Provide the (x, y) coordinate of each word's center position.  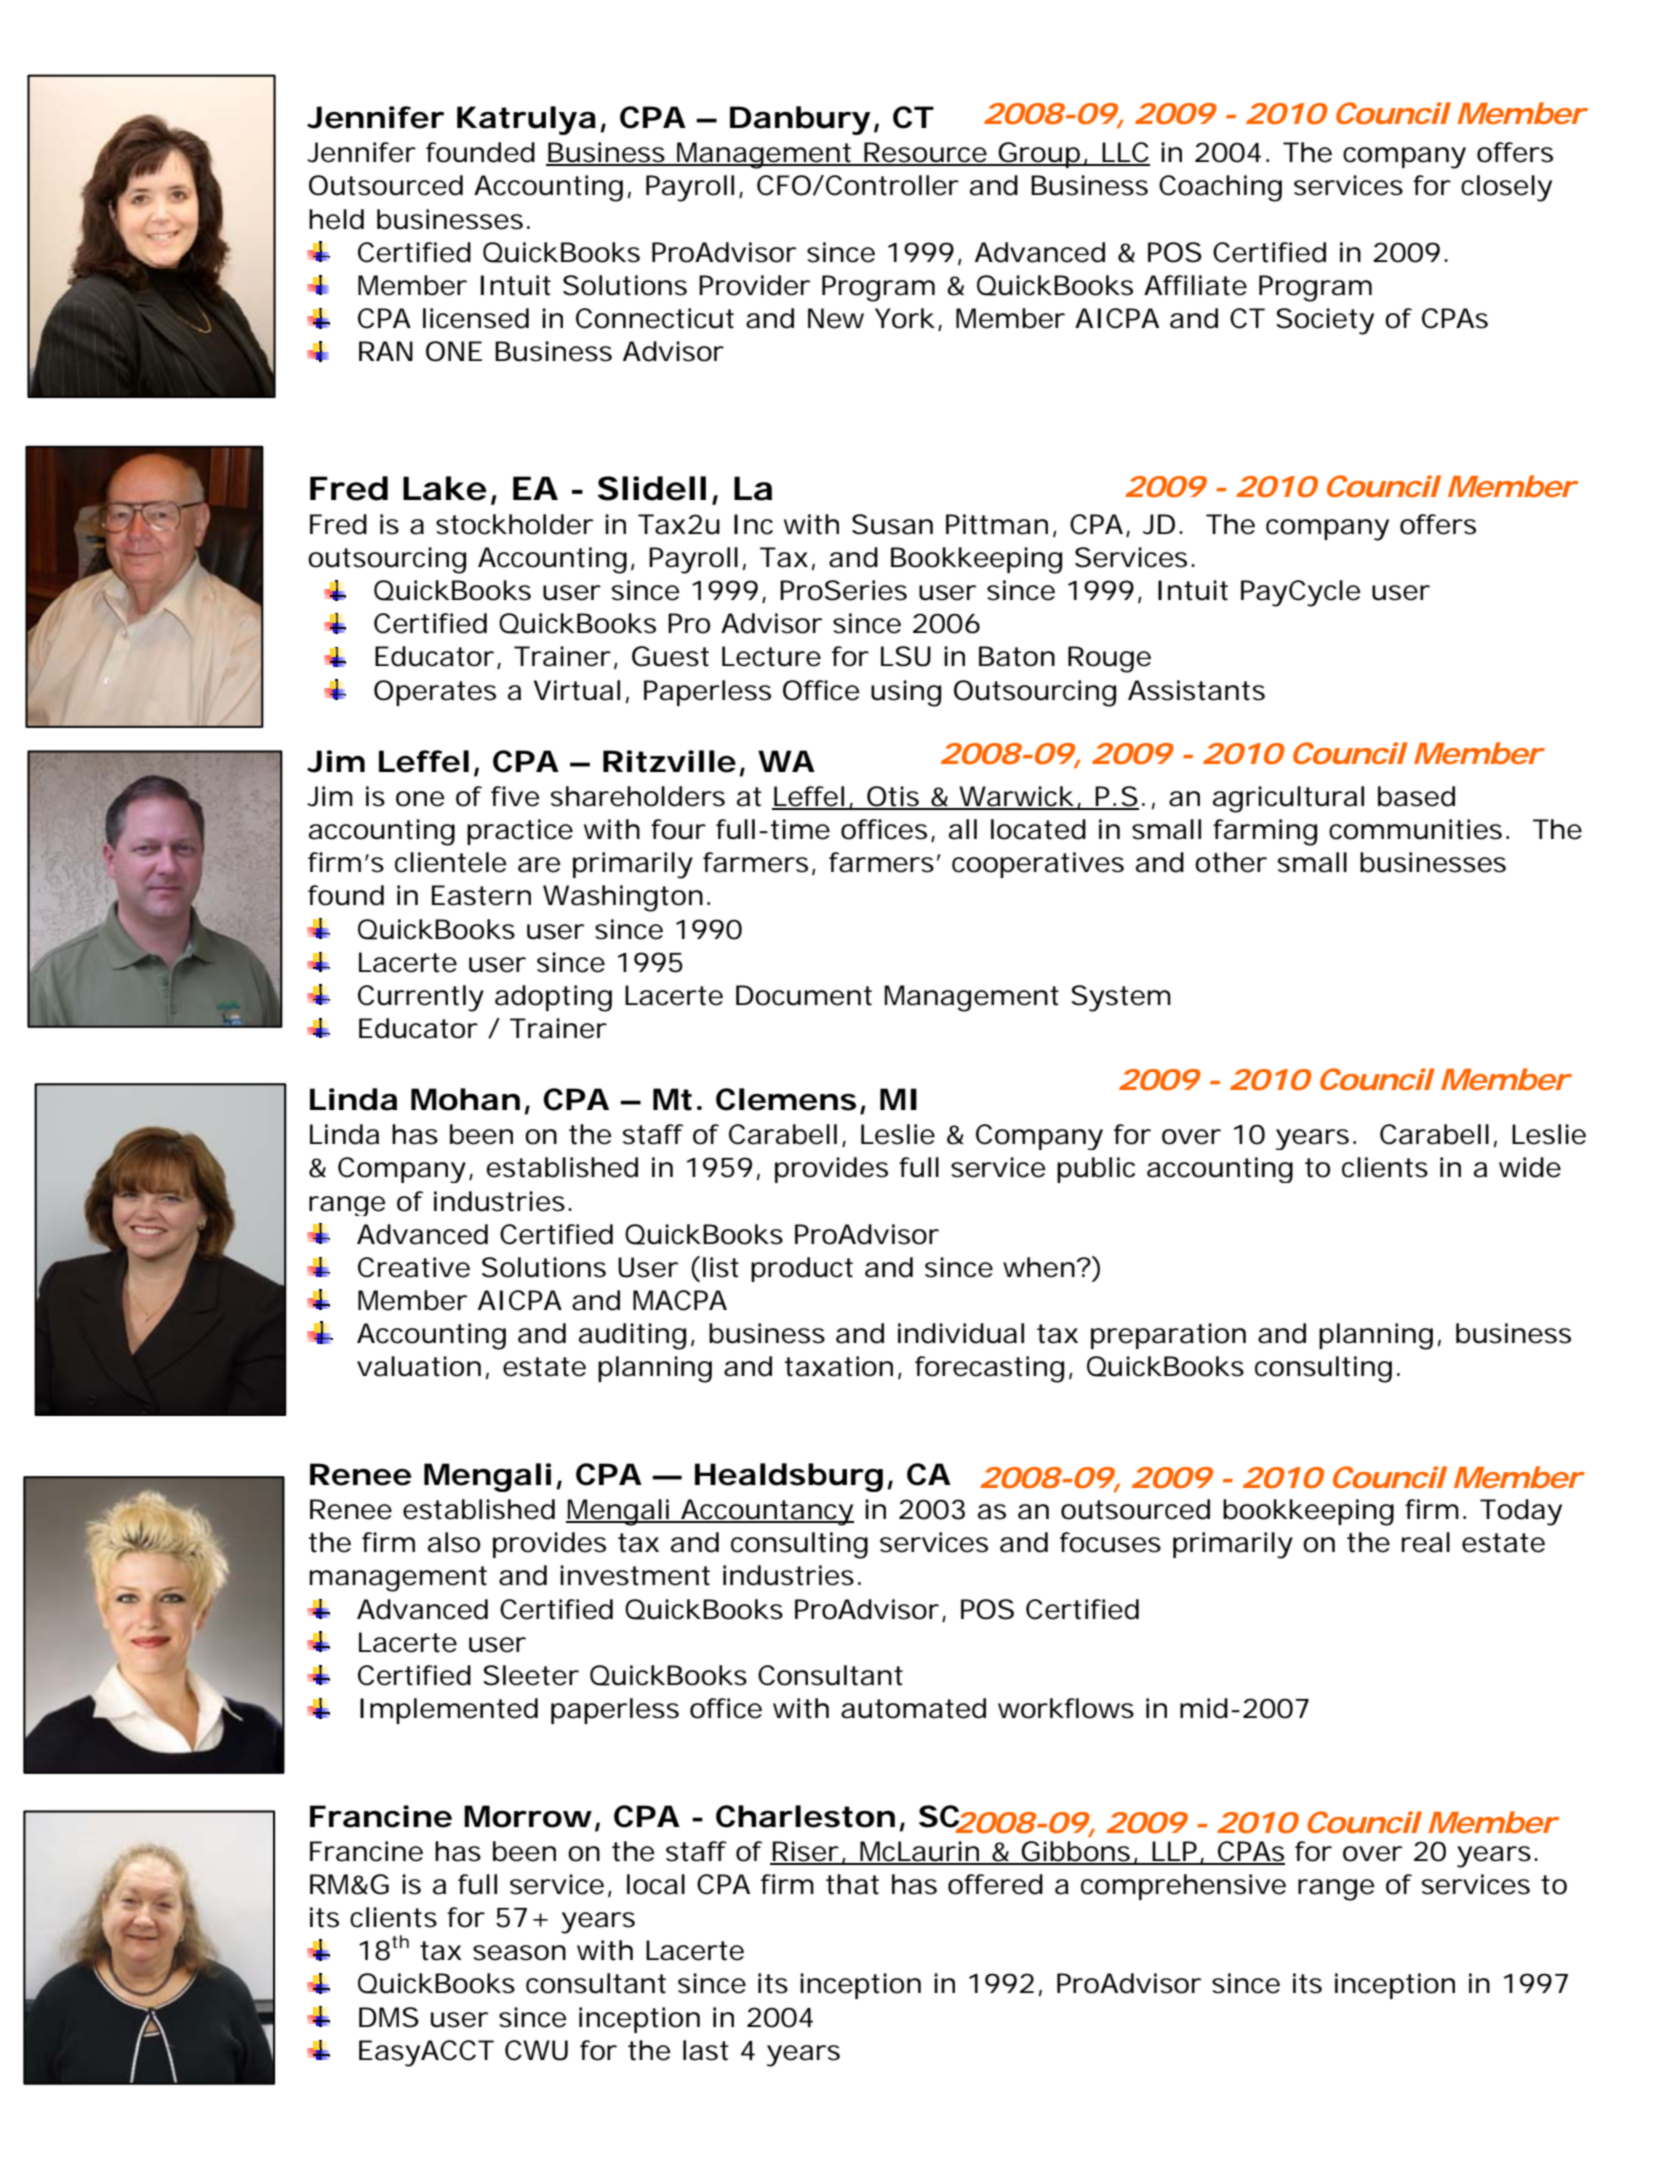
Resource (925, 153)
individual (961, 1333)
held (336, 219)
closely (1506, 188)
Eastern (481, 895)
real (1426, 1542)
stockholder (514, 524)
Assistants (1196, 690)
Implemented (449, 1711)
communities (1415, 829)
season (519, 1953)
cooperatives (1038, 865)
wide (1530, 1167)
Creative (414, 1267)
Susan (892, 524)
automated (913, 1708)
